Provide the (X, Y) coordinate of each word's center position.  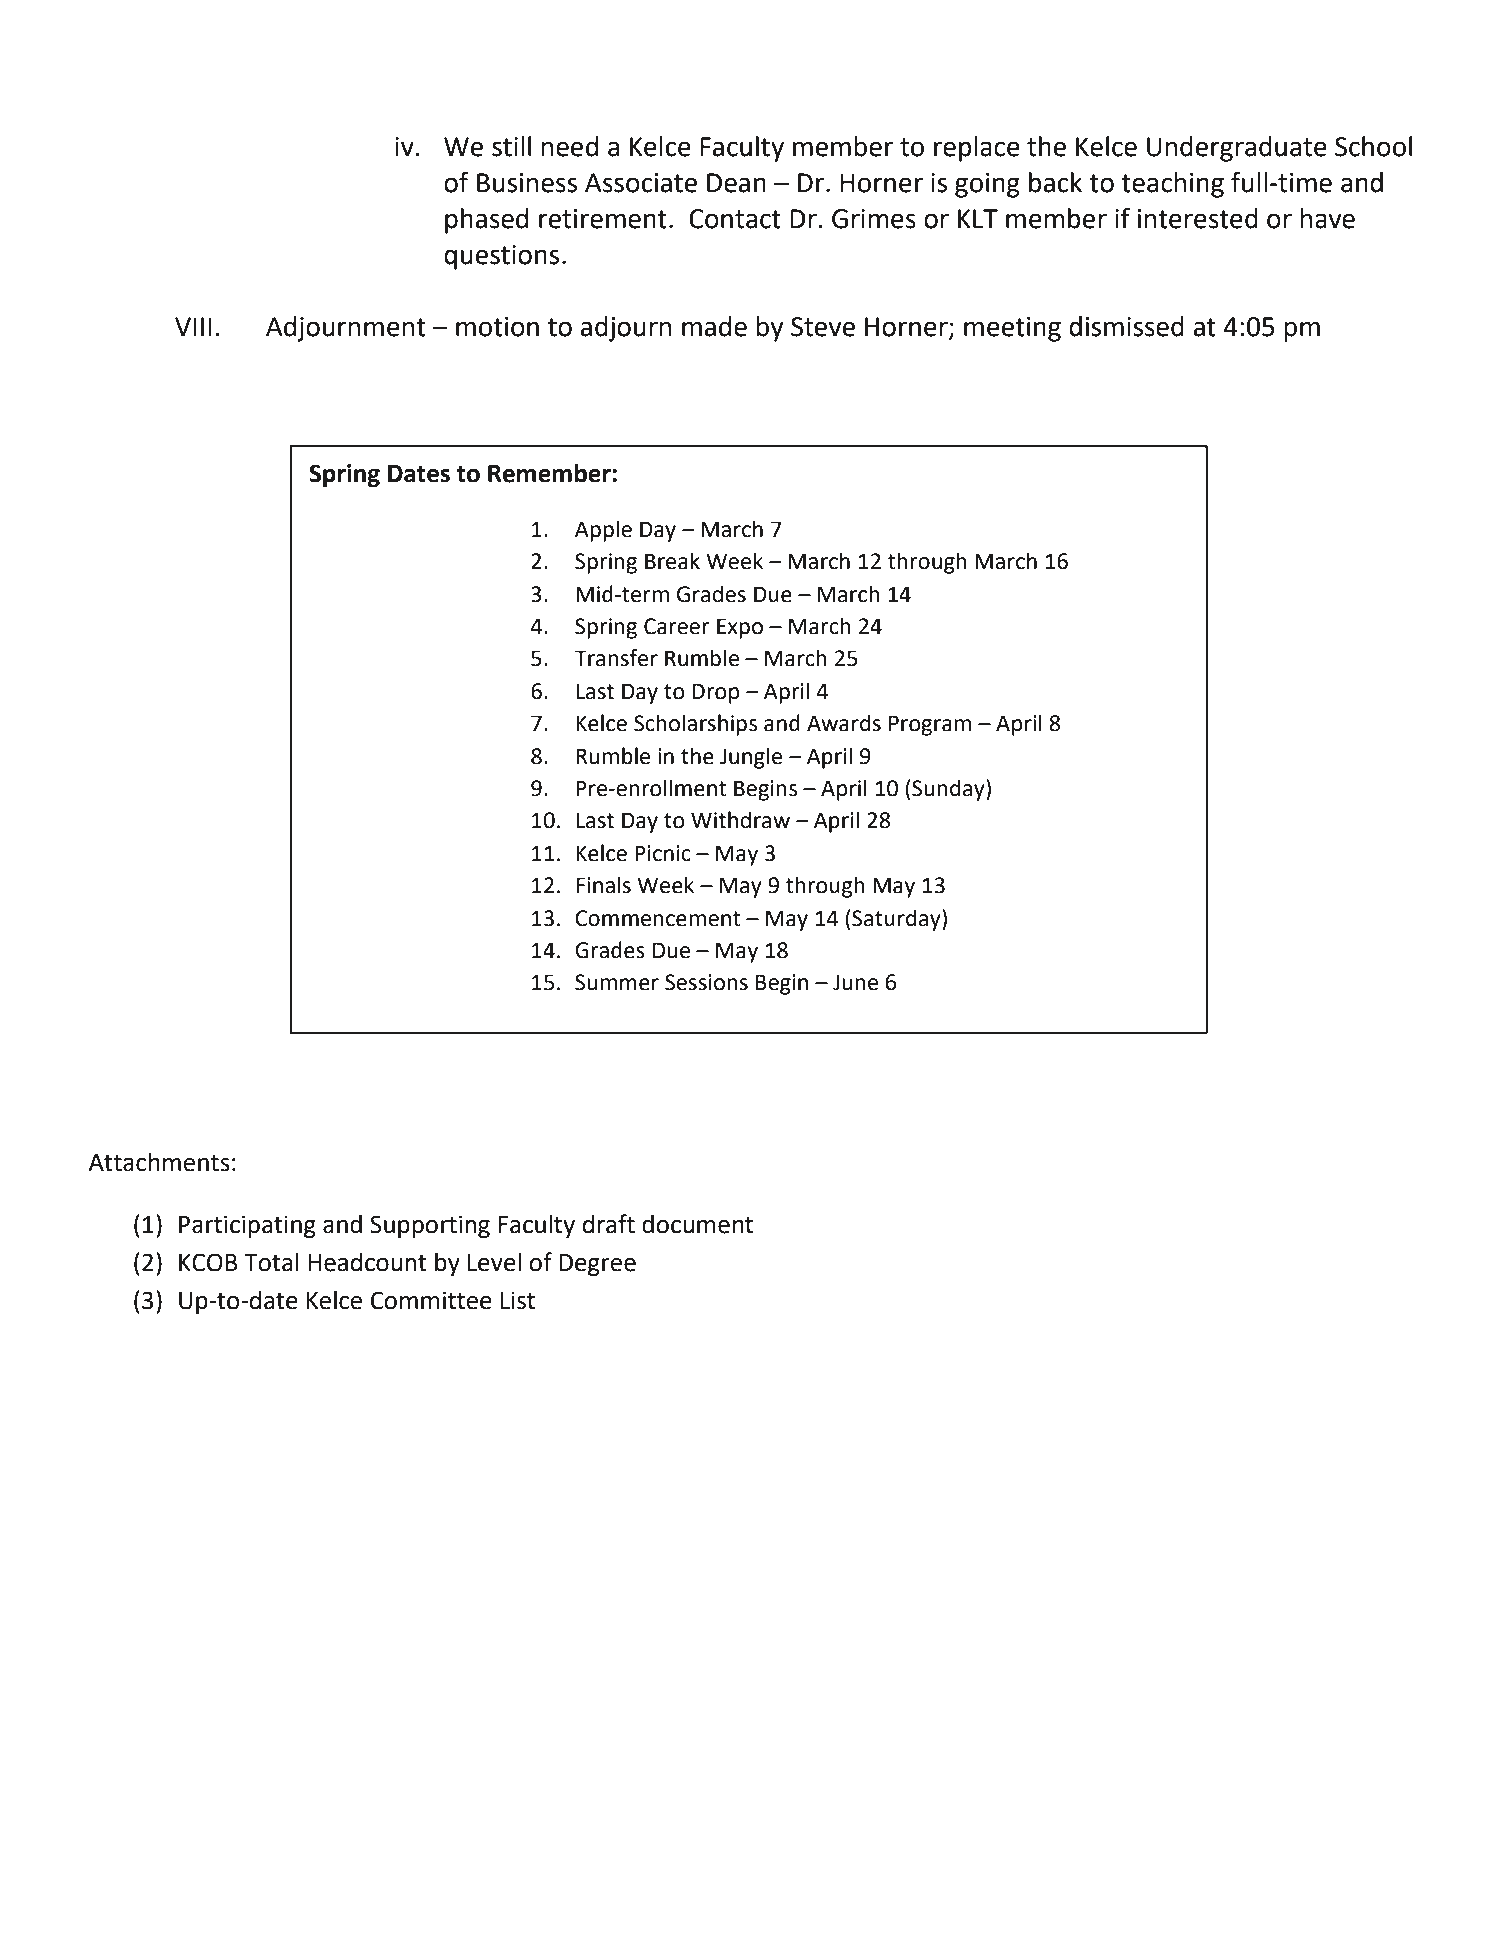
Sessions (706, 982)
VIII (193, 326)
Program (930, 725)
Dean (736, 183)
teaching (1172, 185)
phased (486, 221)
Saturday (896, 920)
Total (271, 1262)
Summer (617, 982)
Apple (603, 531)
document (697, 1224)
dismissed (1126, 326)
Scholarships (695, 725)
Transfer (616, 658)
